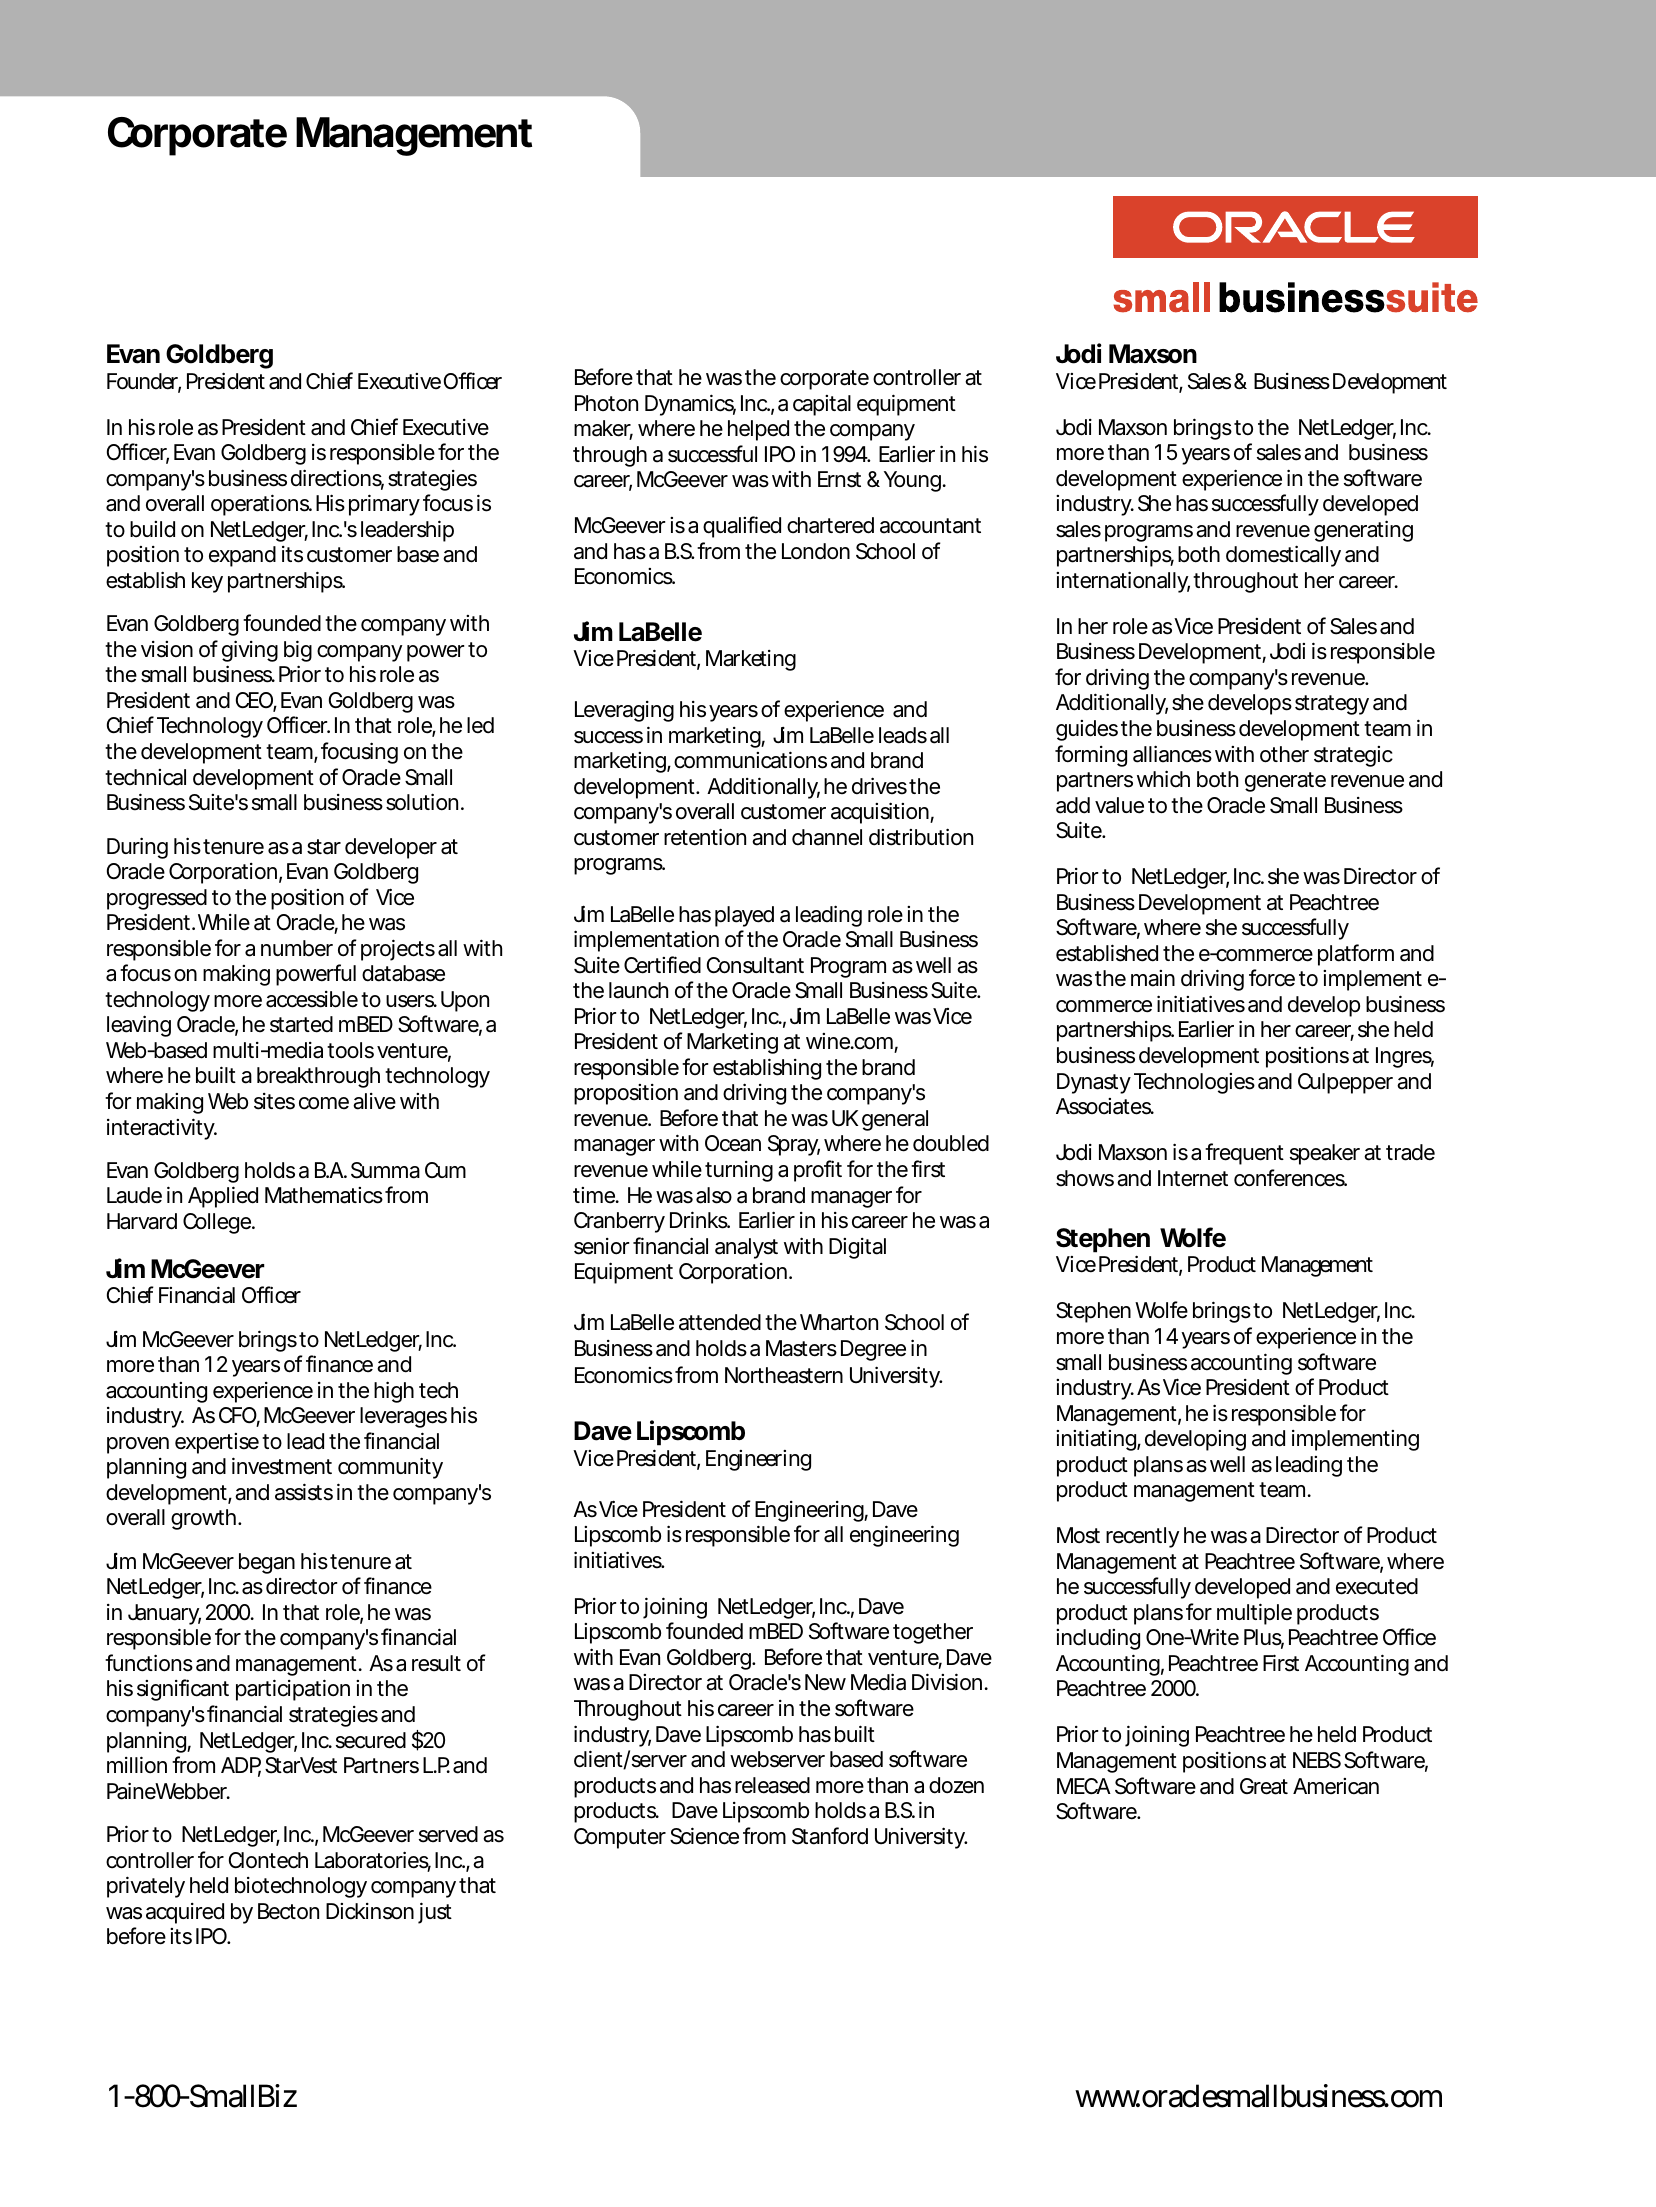 Image resolution: width=1656 pixels, height=2207 pixels. What do you see at coordinates (784, 1375) in the screenshot?
I see `Northeastern` at bounding box center [784, 1375].
